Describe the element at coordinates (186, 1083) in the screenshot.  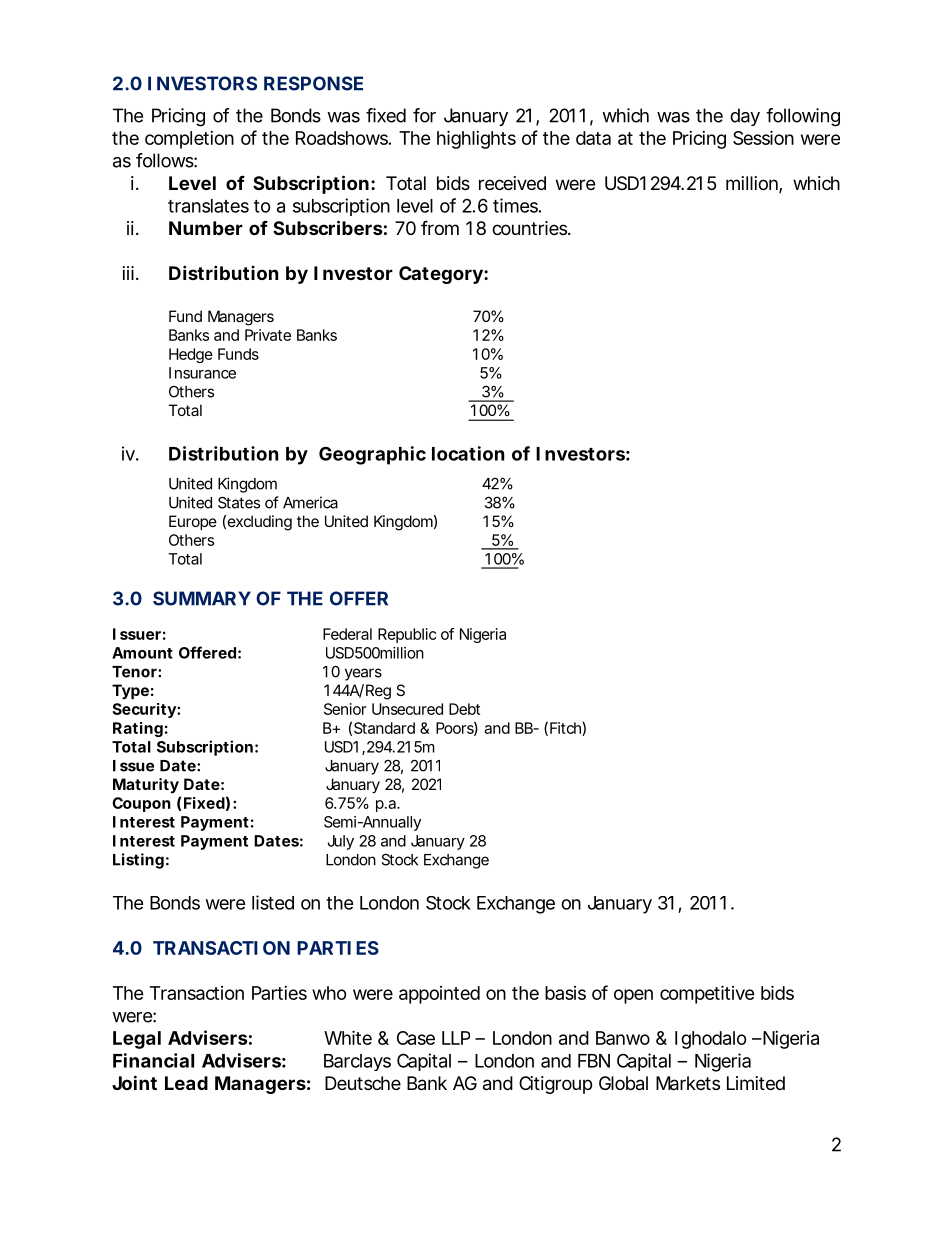
I see `Lead` at that location.
